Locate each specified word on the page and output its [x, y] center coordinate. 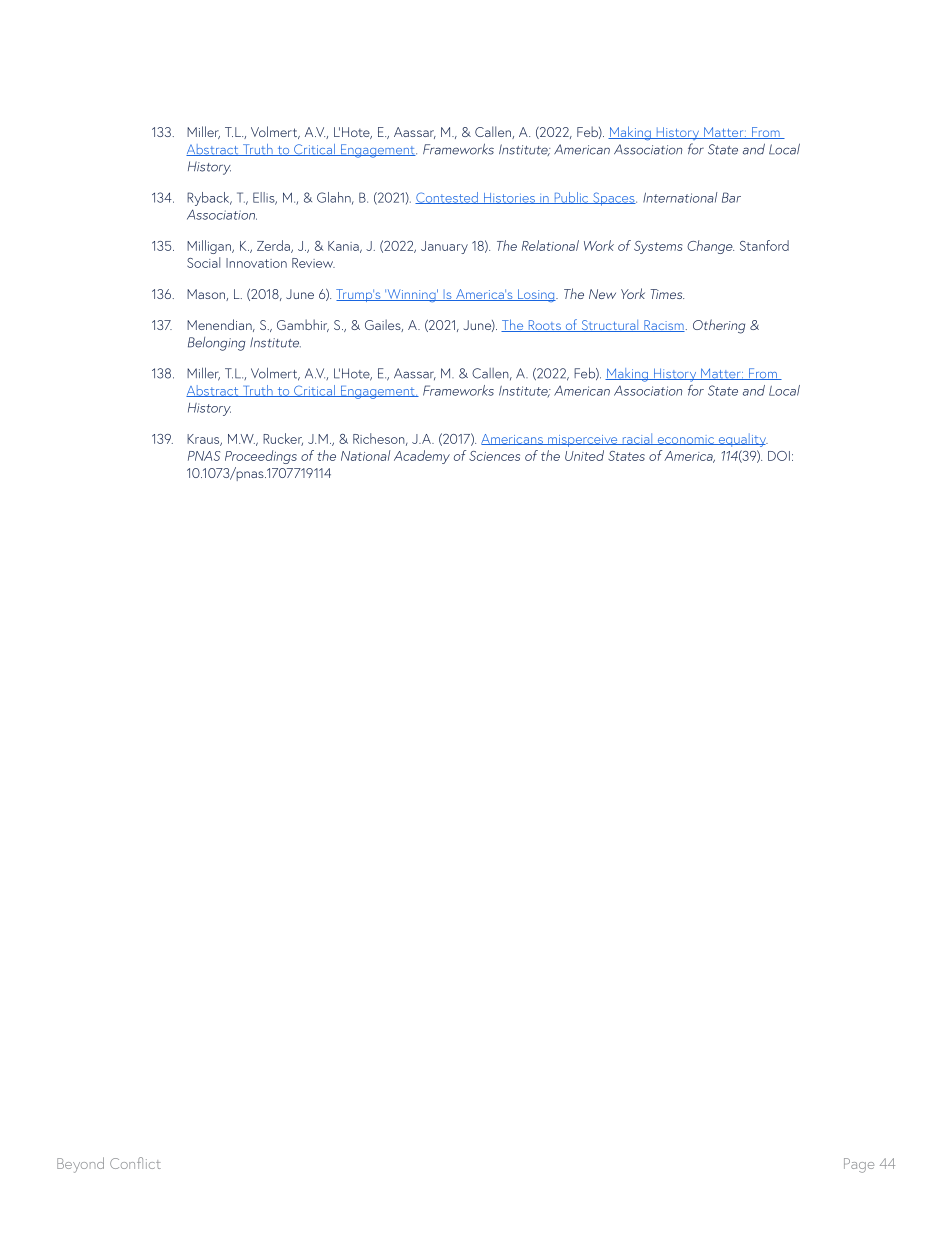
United [584, 455]
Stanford [764, 245]
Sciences [494, 456]
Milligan [210, 247]
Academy [422, 457]
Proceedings [261, 457]
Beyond [80, 1165]
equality [742, 440]
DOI [779, 456]
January [444, 247]
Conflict [135, 1163]
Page [859, 1165]
